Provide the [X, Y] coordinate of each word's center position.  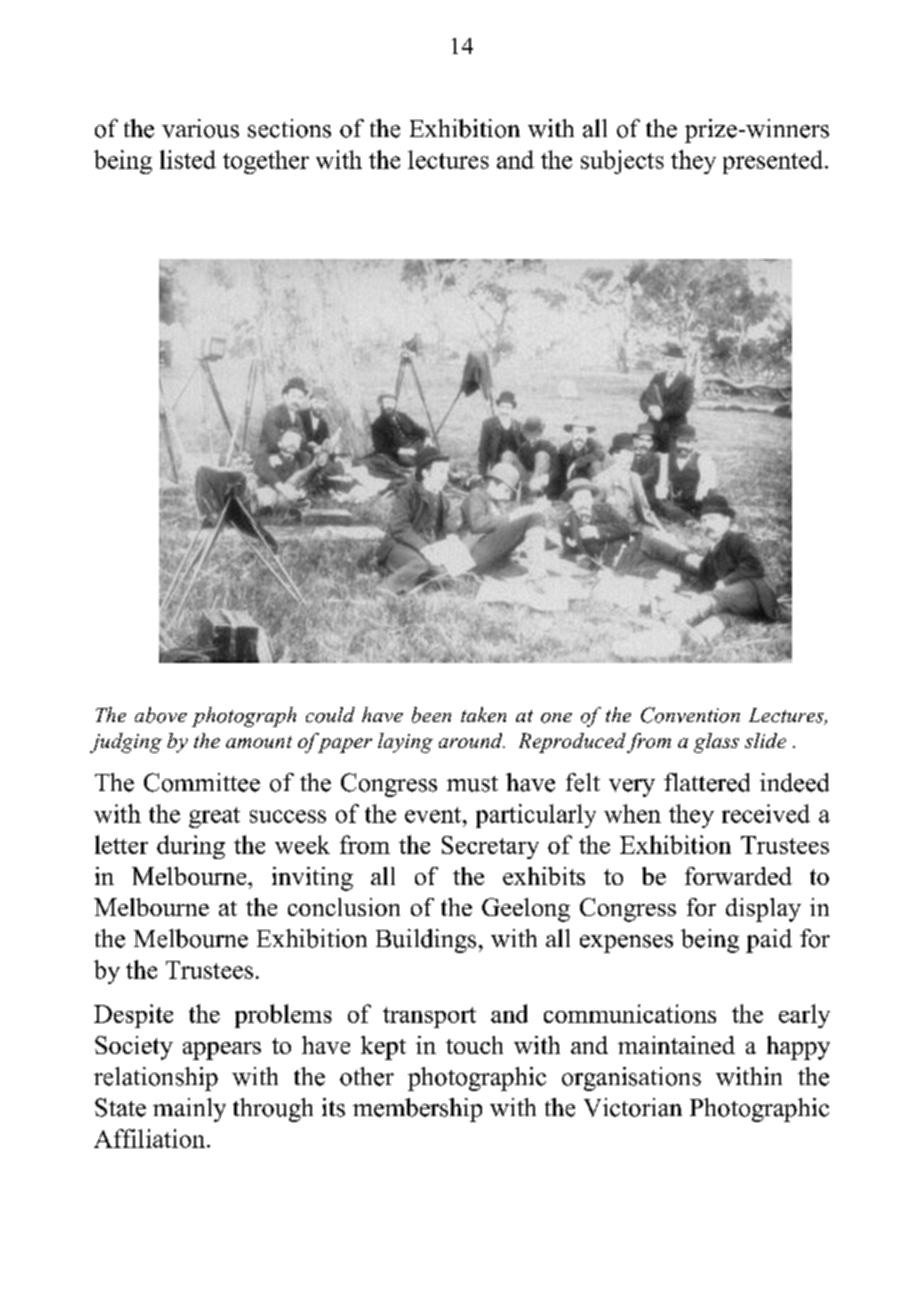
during [191, 847]
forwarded [738, 876]
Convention [690, 715]
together [266, 162]
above [161, 715]
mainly [189, 1110]
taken [483, 714]
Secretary [490, 847]
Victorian [633, 1107]
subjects [622, 162]
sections [289, 128]
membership [417, 1110]
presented [774, 162]
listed [188, 159]
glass [716, 743]
